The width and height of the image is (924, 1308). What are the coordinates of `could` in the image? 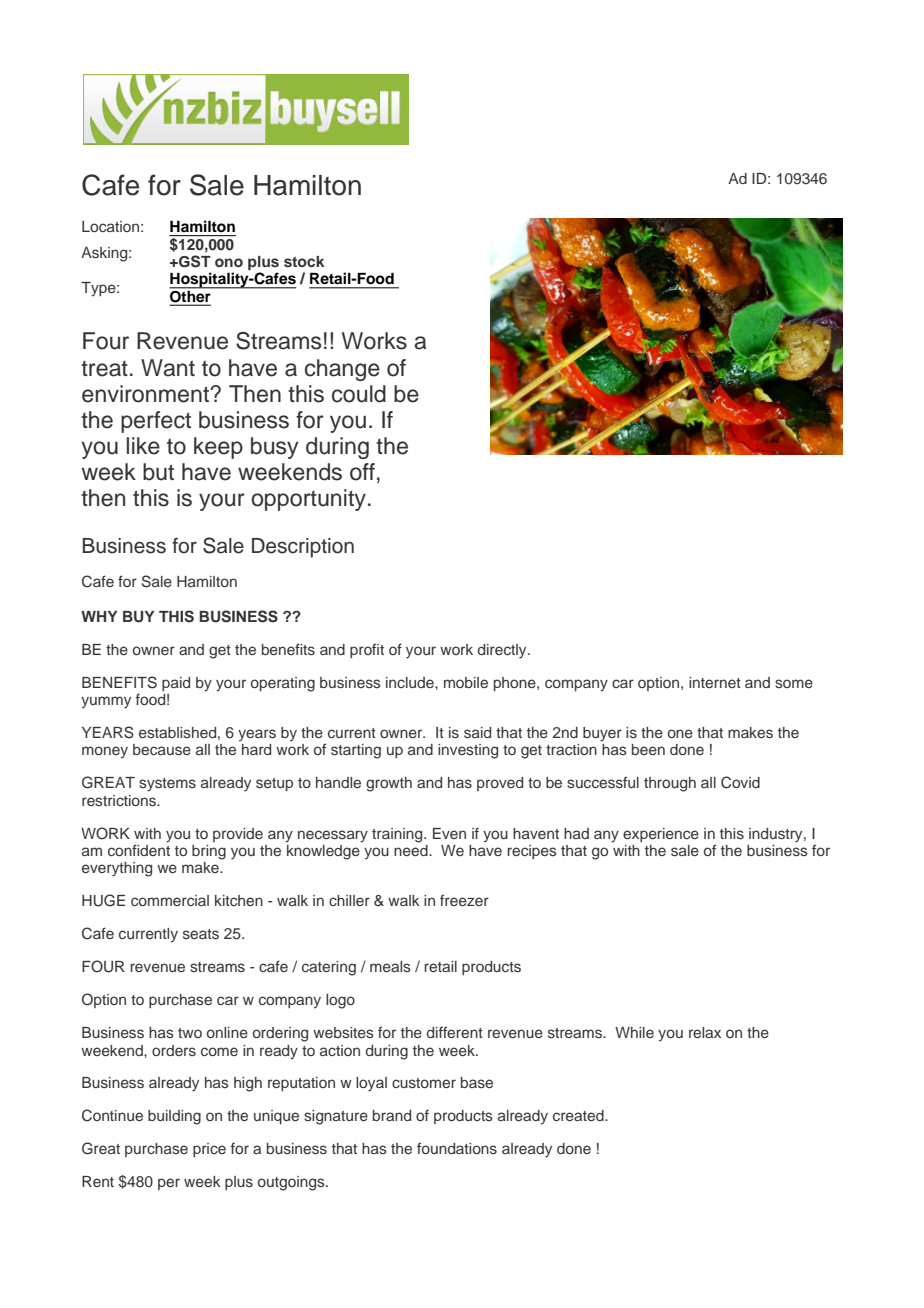 It's located at (359, 394).
